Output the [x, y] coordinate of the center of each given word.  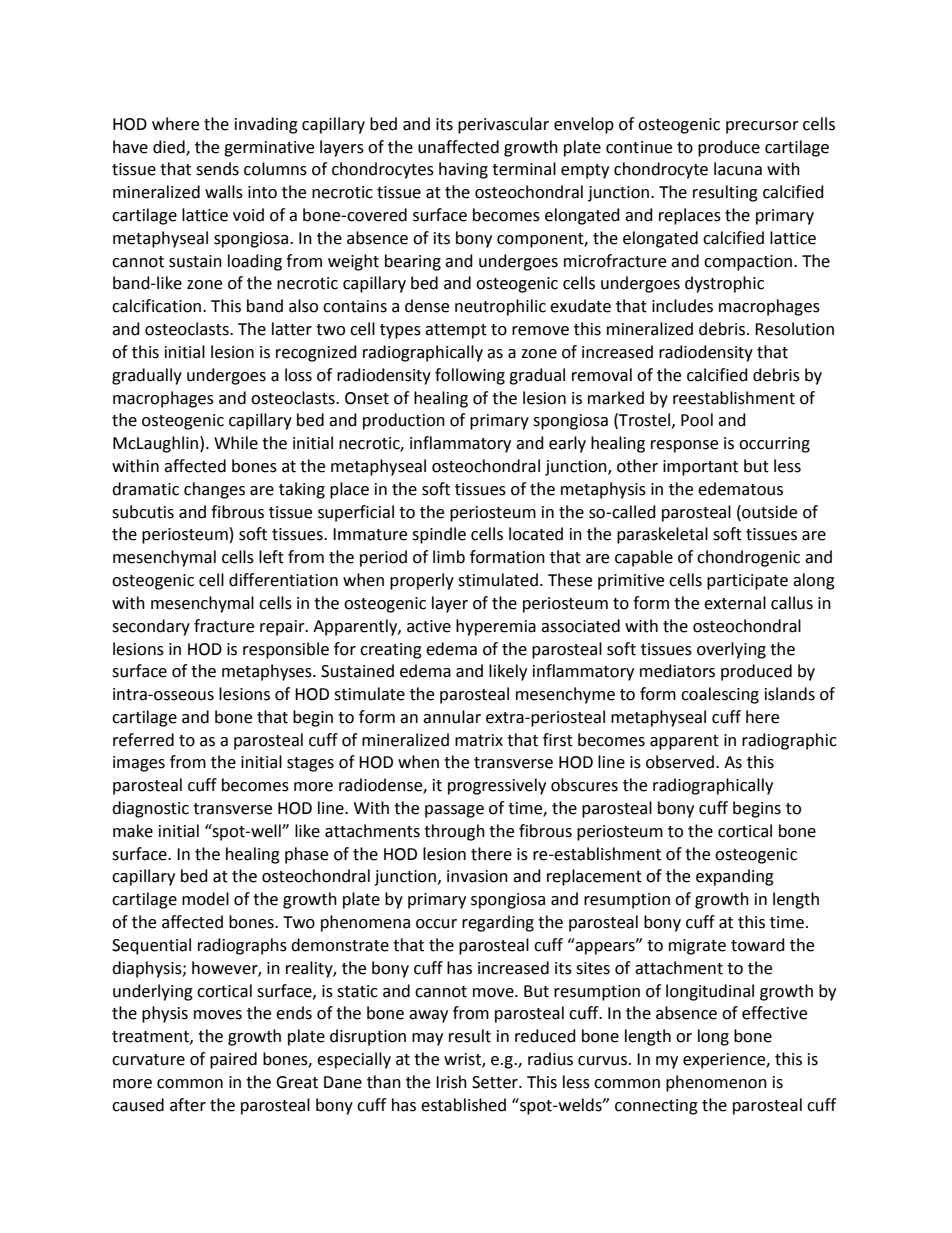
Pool [697, 420]
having [463, 170]
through [454, 832]
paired [233, 1060]
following [470, 376]
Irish [451, 1082]
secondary [151, 627]
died [170, 147]
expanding [735, 877]
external [735, 603]
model [205, 899]
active [429, 626]
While [236, 443]
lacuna [738, 169]
